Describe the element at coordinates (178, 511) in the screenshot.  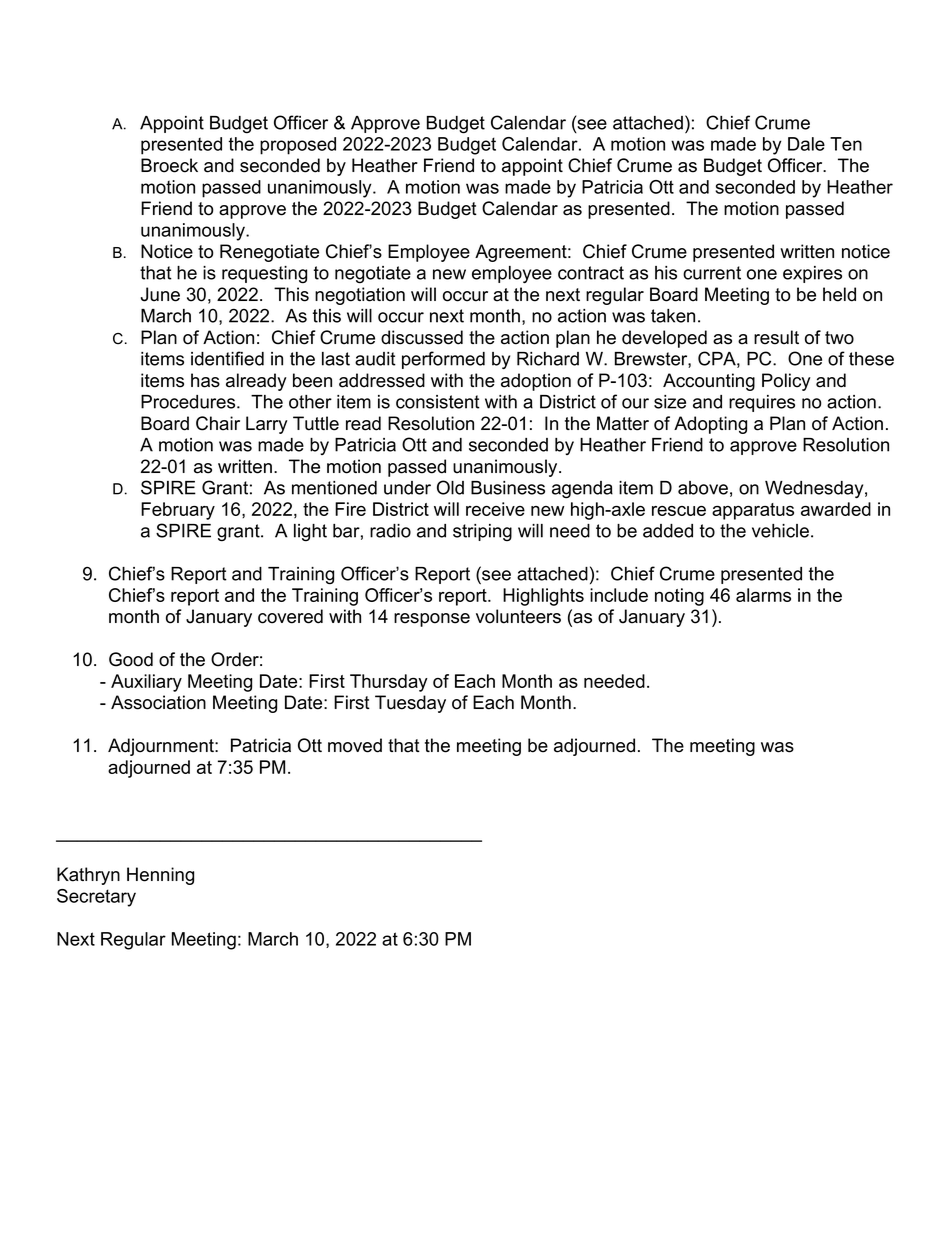
I see `February` at that location.
